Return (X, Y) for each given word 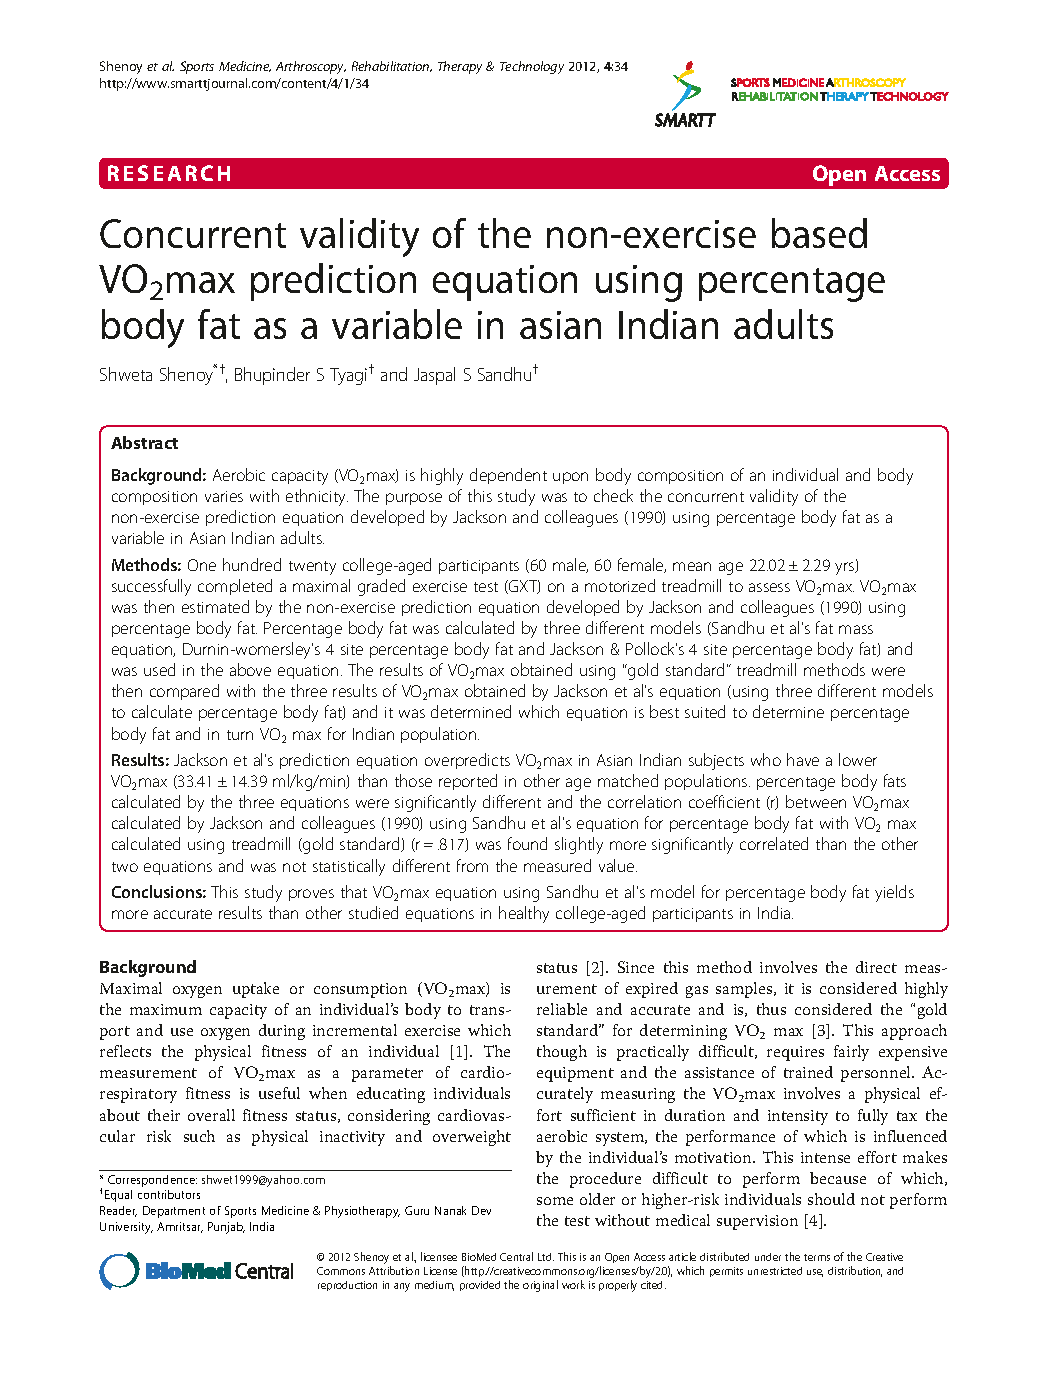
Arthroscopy (311, 67)
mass (856, 629)
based (819, 233)
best (664, 711)
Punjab (226, 1228)
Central (516, 1256)
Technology (532, 67)
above (250, 669)
